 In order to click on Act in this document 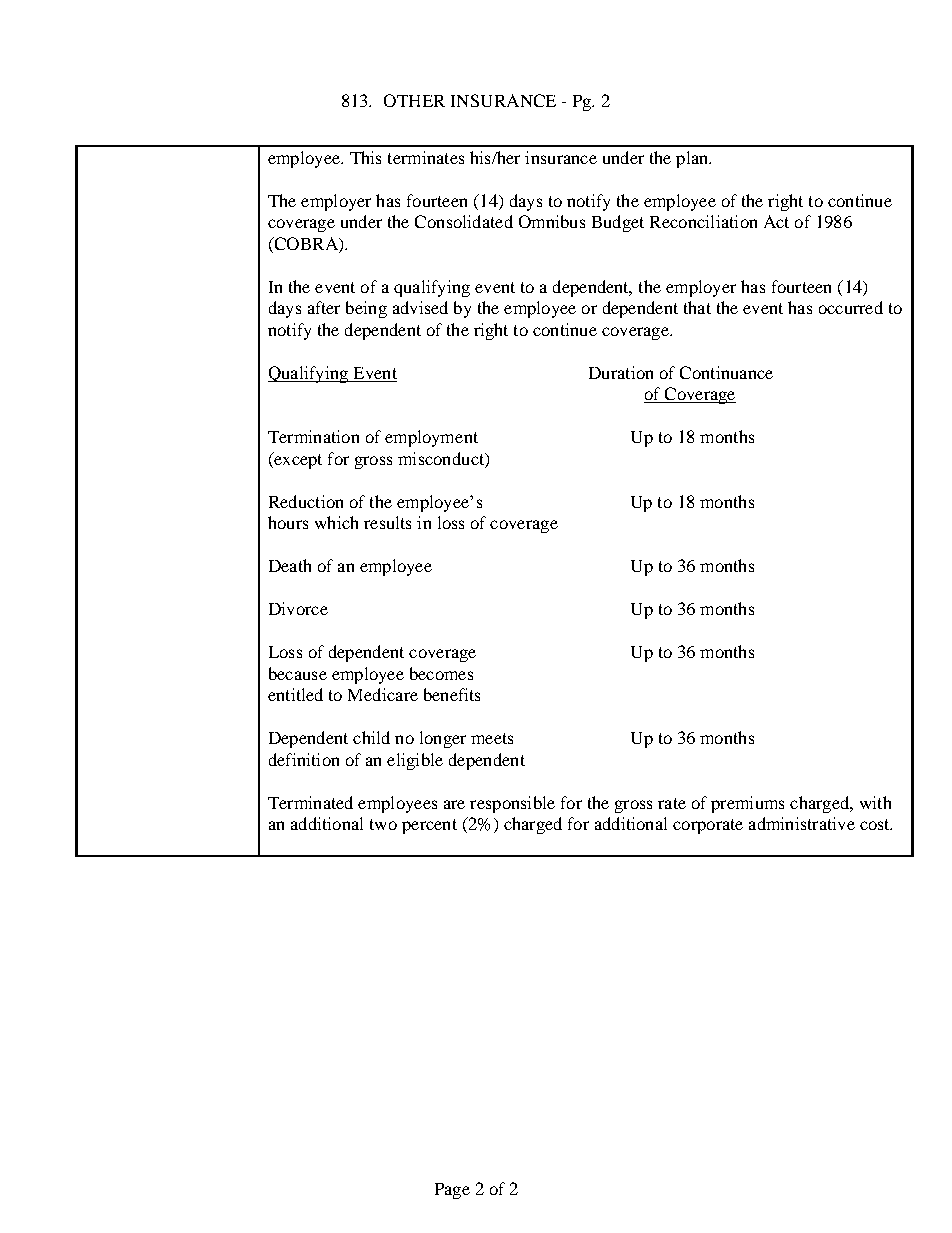, I will do `click(776, 221)`.
